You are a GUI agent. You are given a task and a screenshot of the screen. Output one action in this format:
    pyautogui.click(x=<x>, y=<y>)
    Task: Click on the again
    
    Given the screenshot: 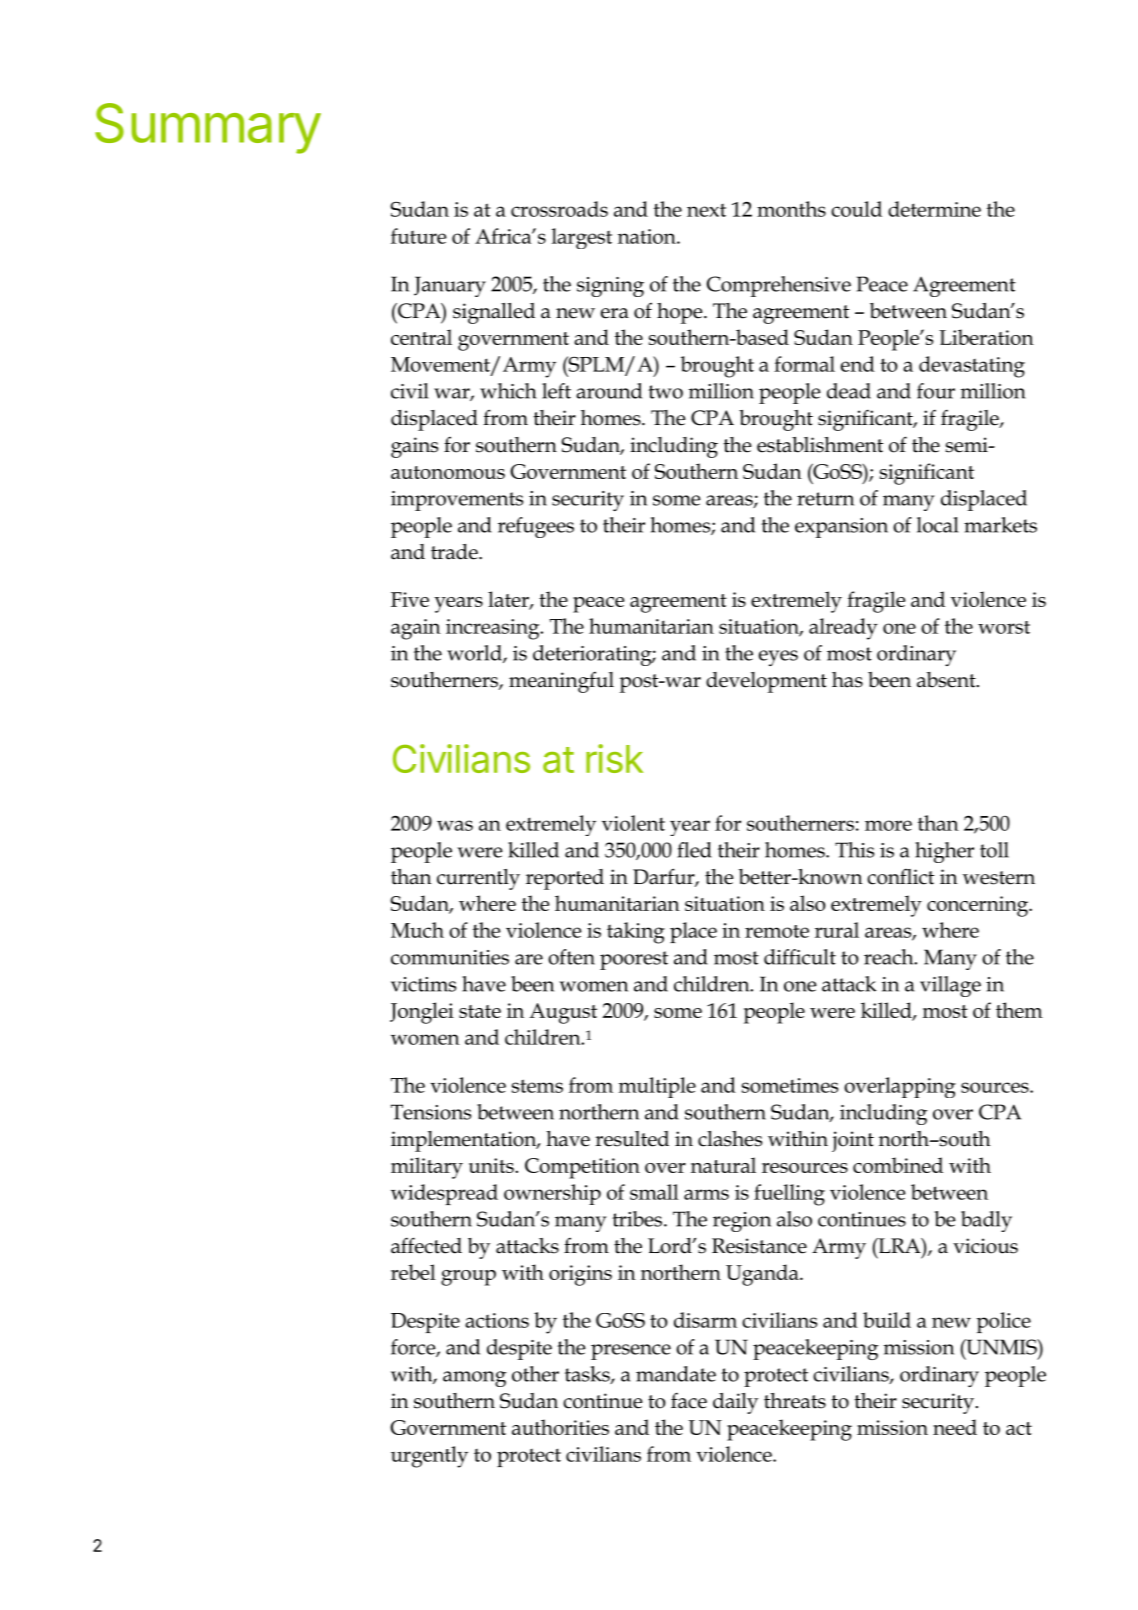 What is the action you would take?
    pyautogui.click(x=416, y=629)
